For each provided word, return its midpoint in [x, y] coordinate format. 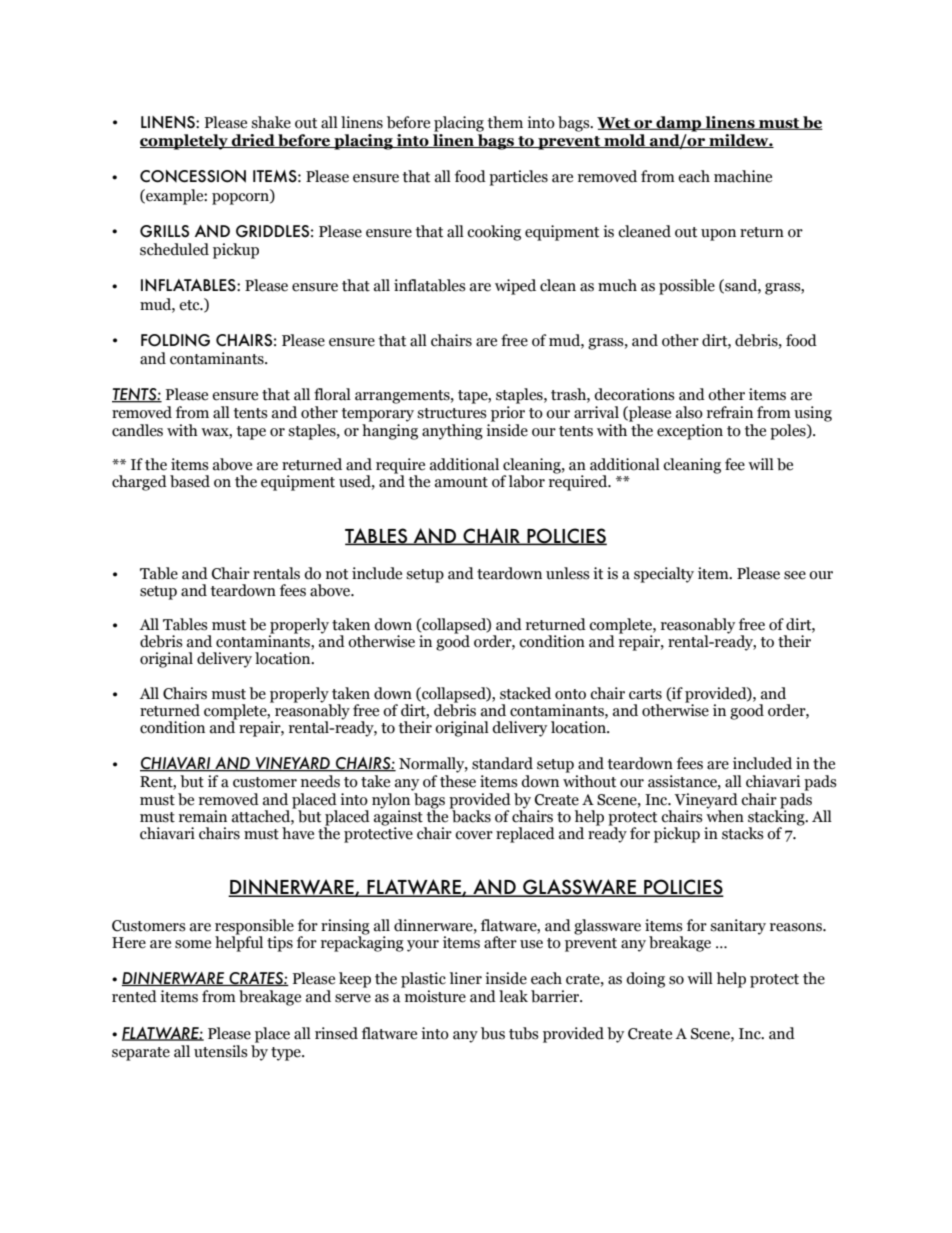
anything [452, 432]
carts [645, 694]
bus [493, 1033]
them [505, 122]
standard [502, 763]
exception [690, 432]
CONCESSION [193, 176]
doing [645, 980]
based [190, 481]
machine [743, 176]
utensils [221, 1051]
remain [203, 816]
